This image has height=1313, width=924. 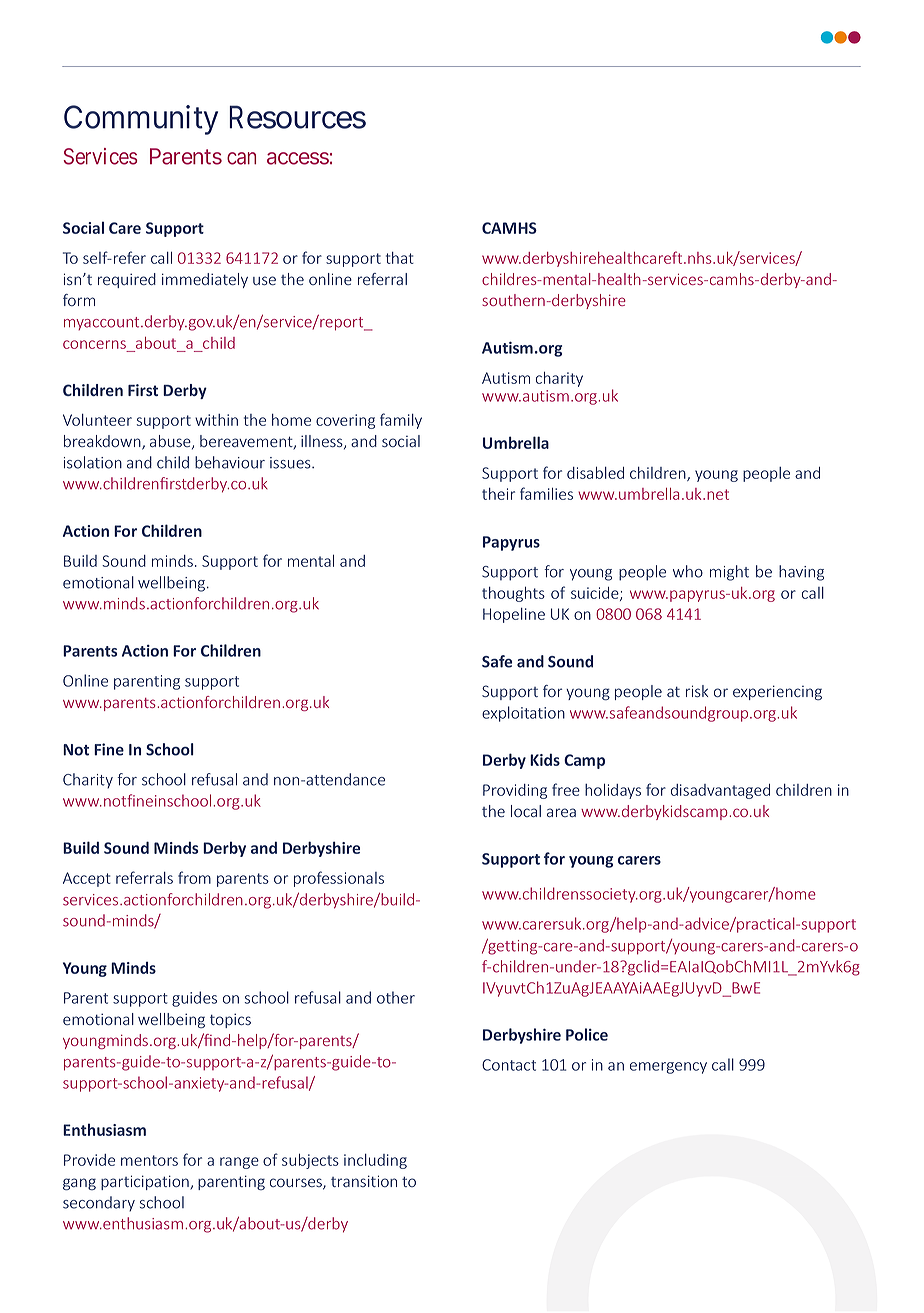 I want to click on their, so click(x=498, y=494).
